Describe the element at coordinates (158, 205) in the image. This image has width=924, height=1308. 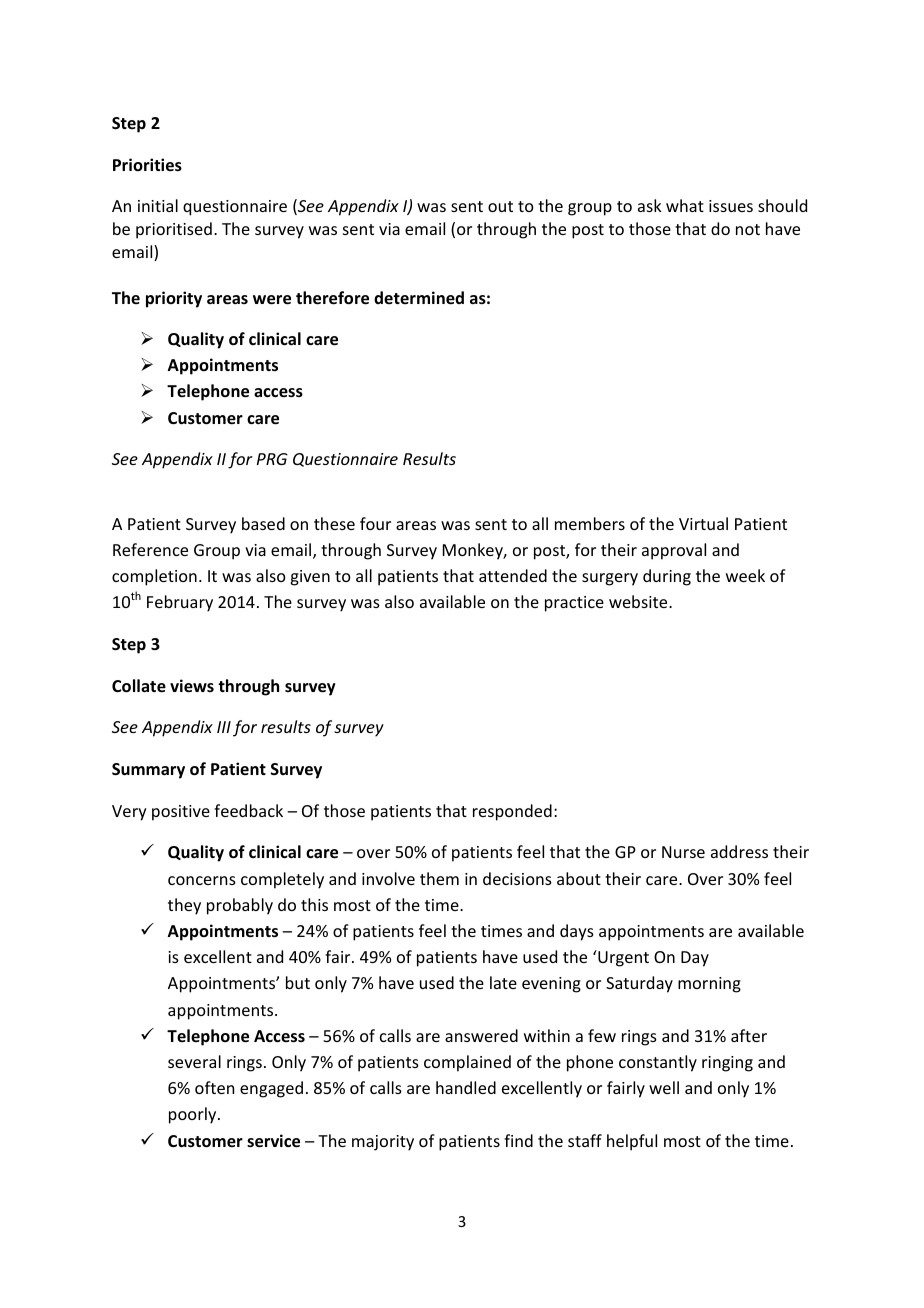
I see `initial` at that location.
